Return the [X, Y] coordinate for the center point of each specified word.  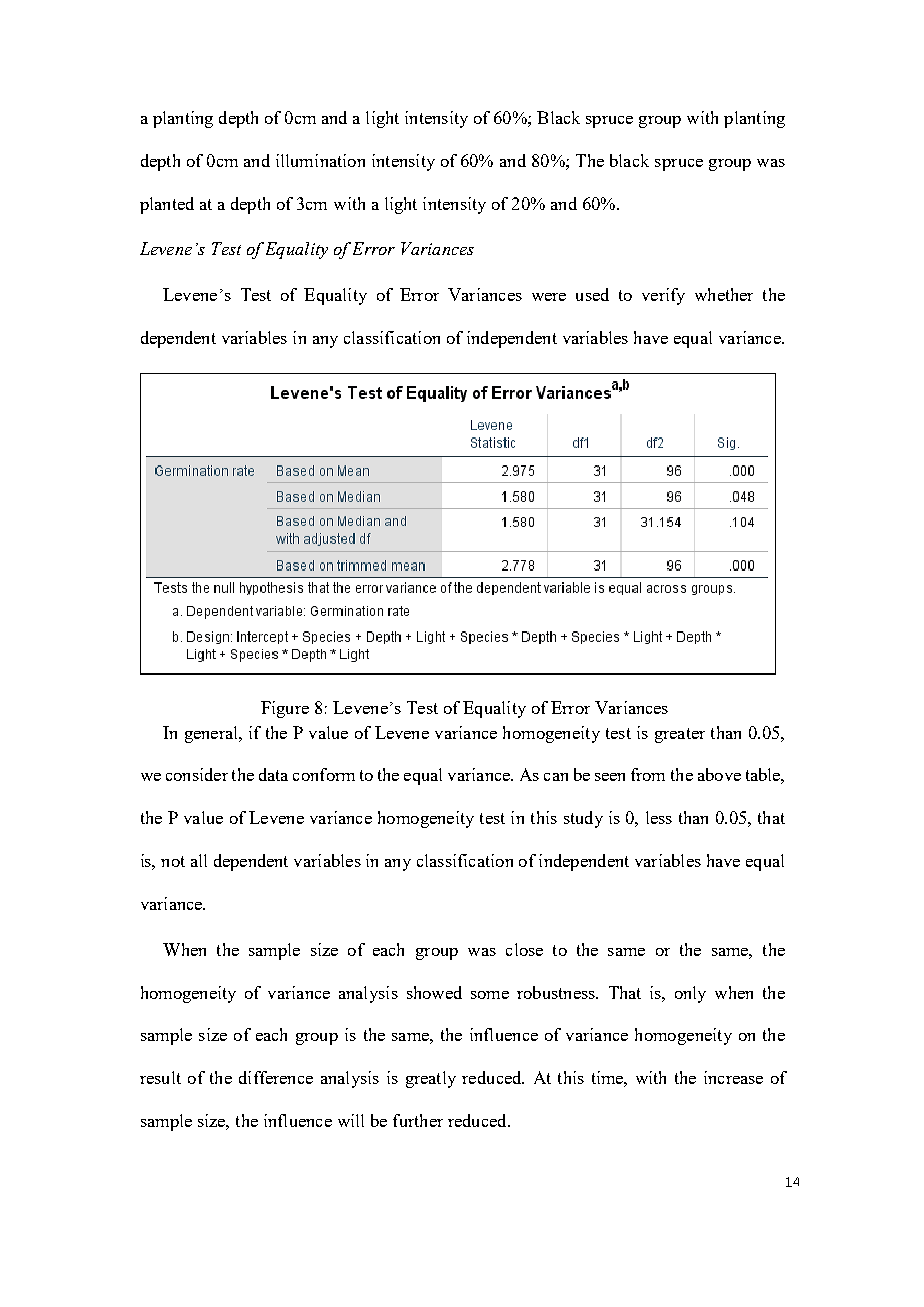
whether [724, 294]
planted [167, 205]
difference [276, 1077]
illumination [320, 160]
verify [663, 296]
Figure [285, 709]
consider [197, 774]
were [549, 297]
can [556, 777]
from [648, 774]
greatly [431, 1079]
